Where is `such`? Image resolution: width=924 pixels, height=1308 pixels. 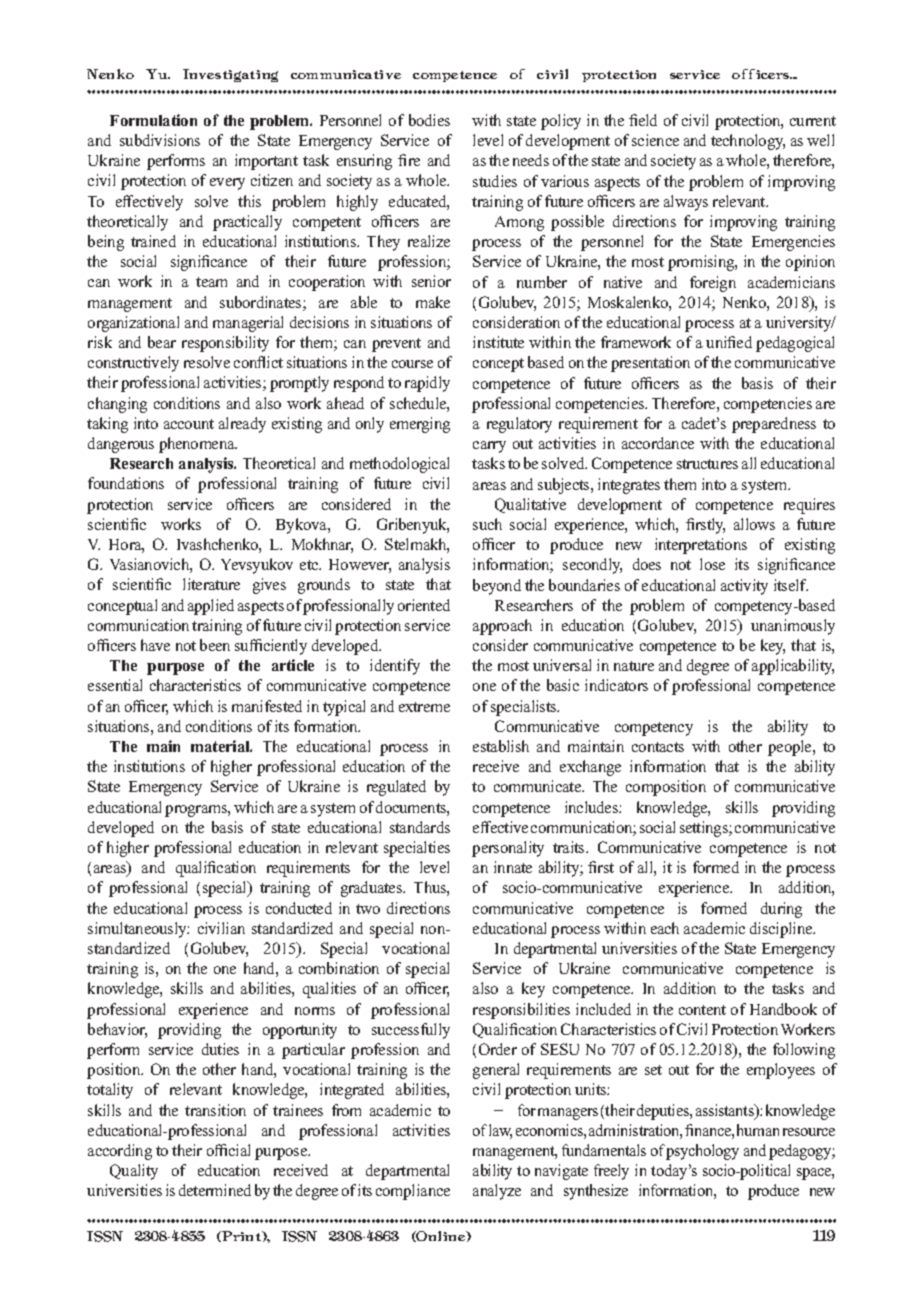 such is located at coordinates (487, 524).
